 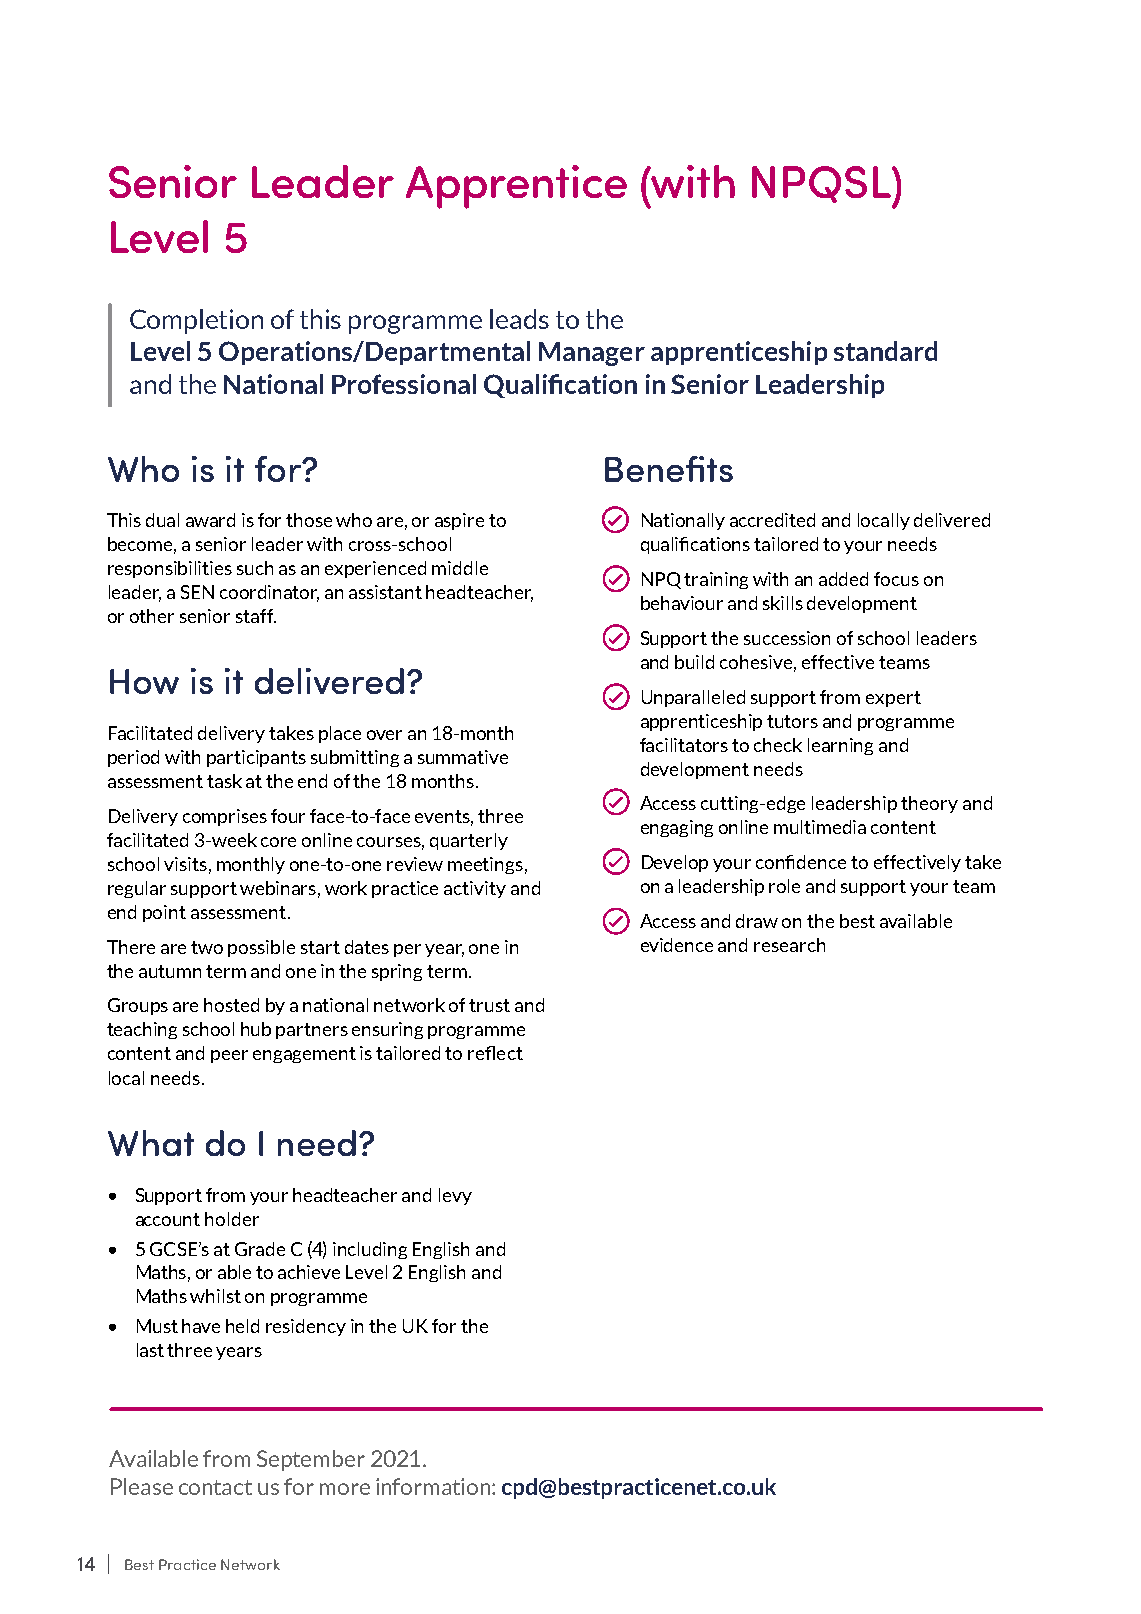 What do you see at coordinates (232, 1219) in the screenshot?
I see `holder` at bounding box center [232, 1219].
